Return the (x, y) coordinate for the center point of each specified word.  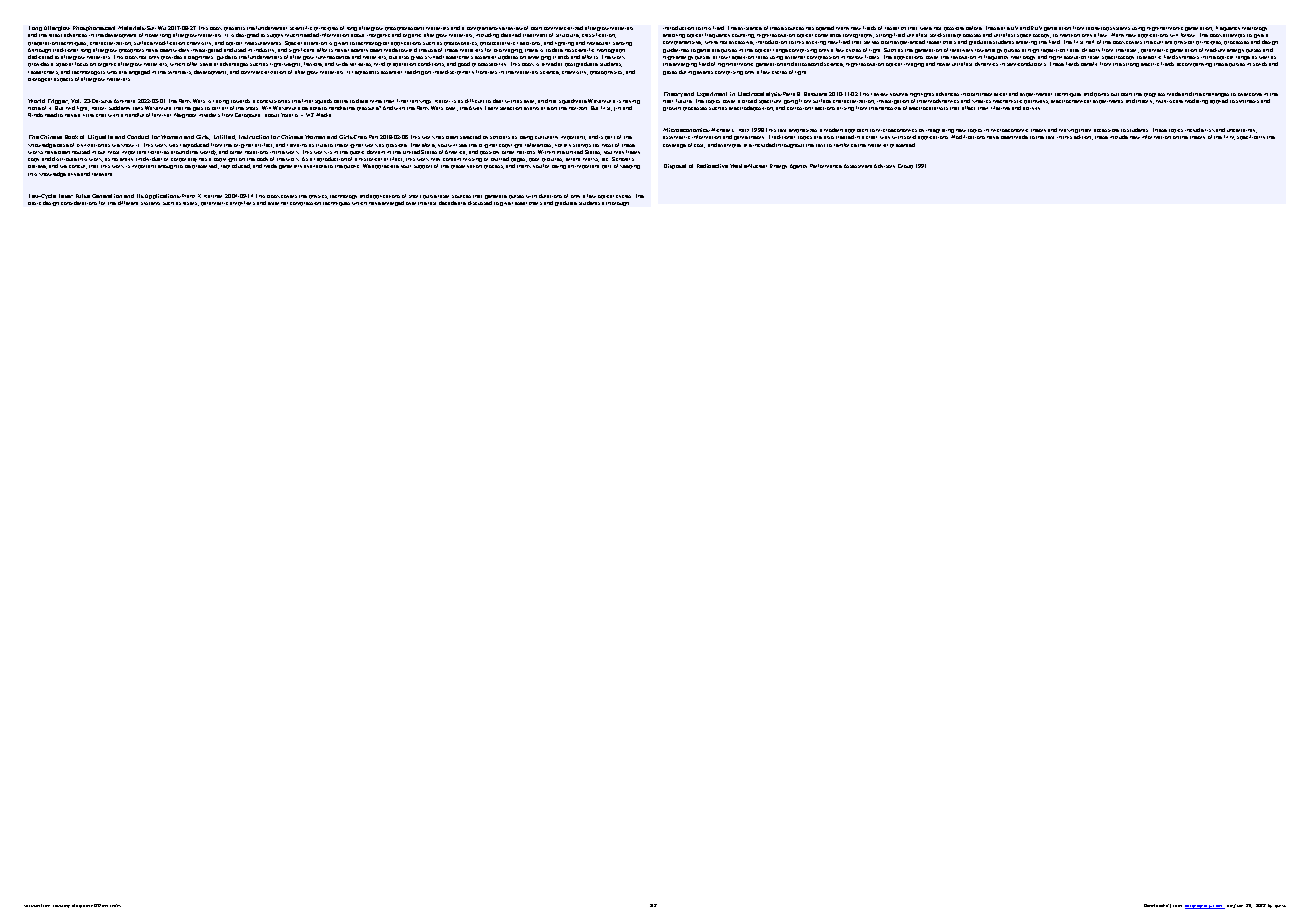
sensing (622, 44)
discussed (480, 203)
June (1238, 906)
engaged (139, 72)
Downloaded (1156, 905)
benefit (1089, 64)
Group (905, 166)
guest (1280, 906)
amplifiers (242, 203)
